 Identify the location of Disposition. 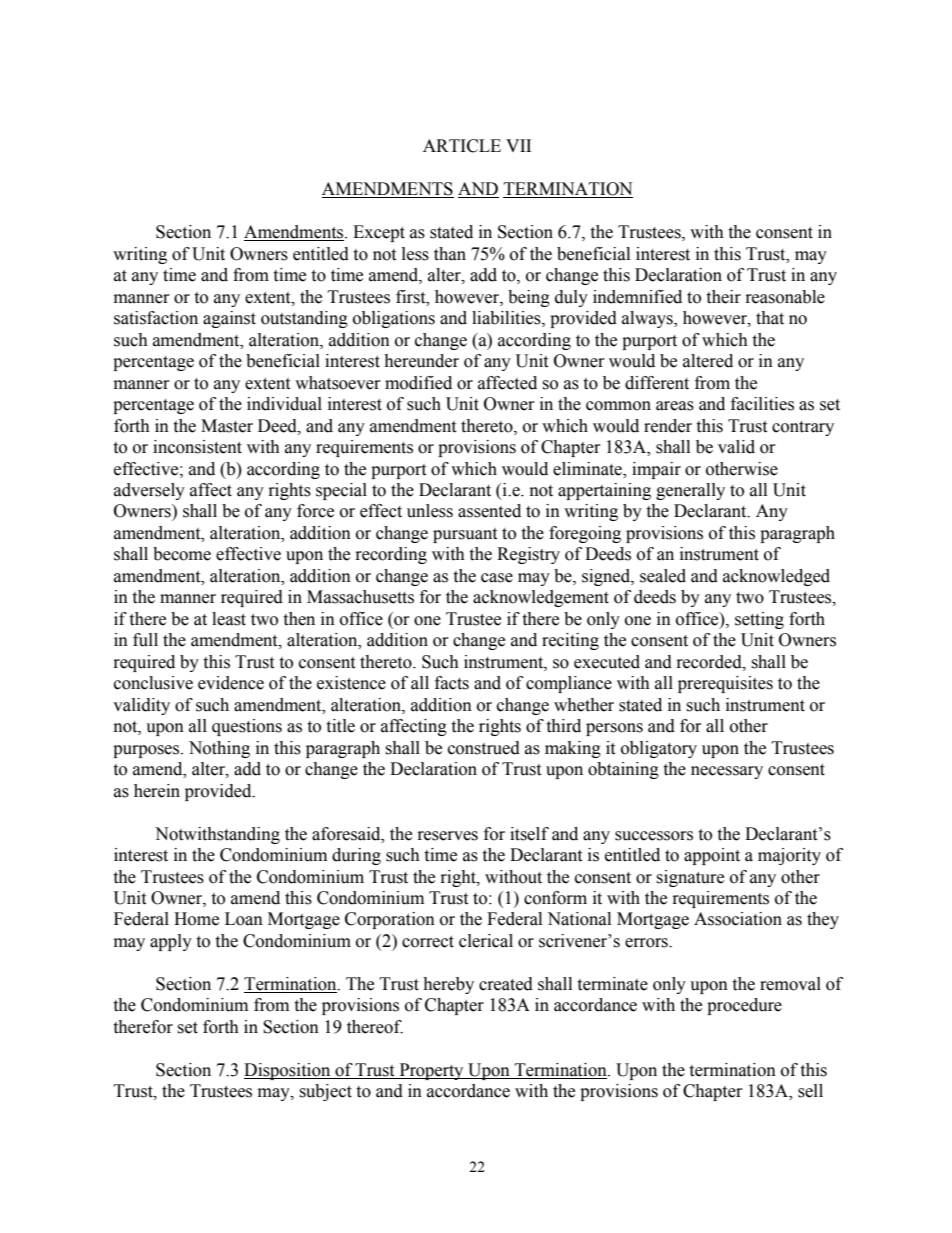
(288, 1071).
